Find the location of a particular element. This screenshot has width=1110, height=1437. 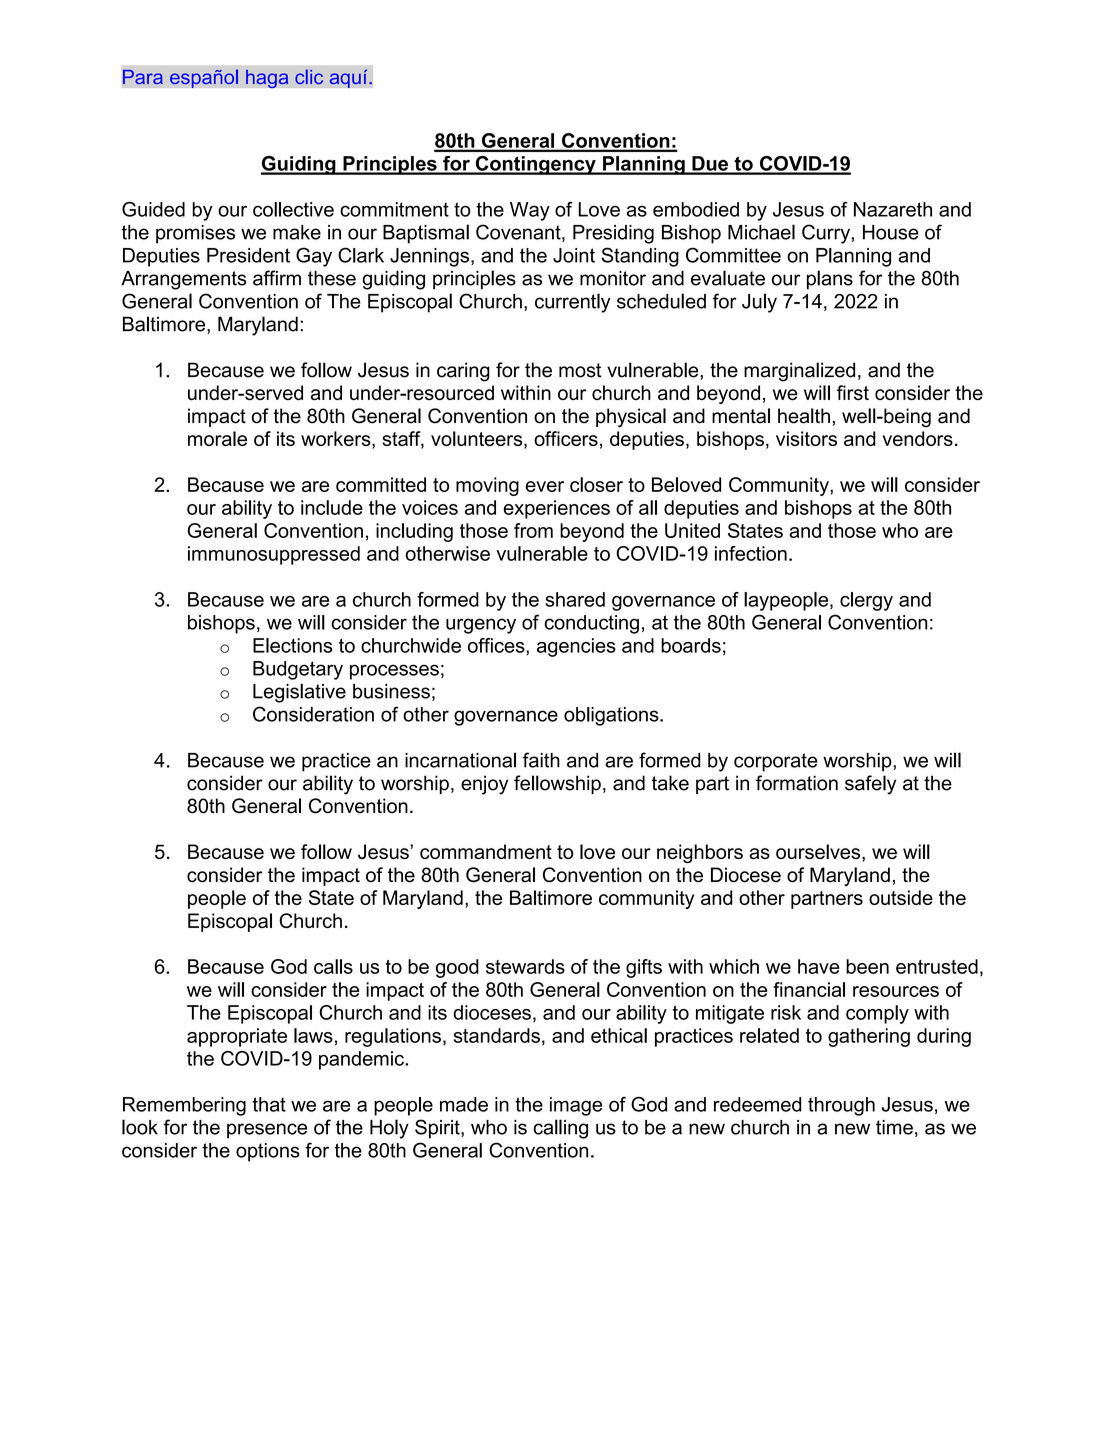

haga is located at coordinates (267, 78).
